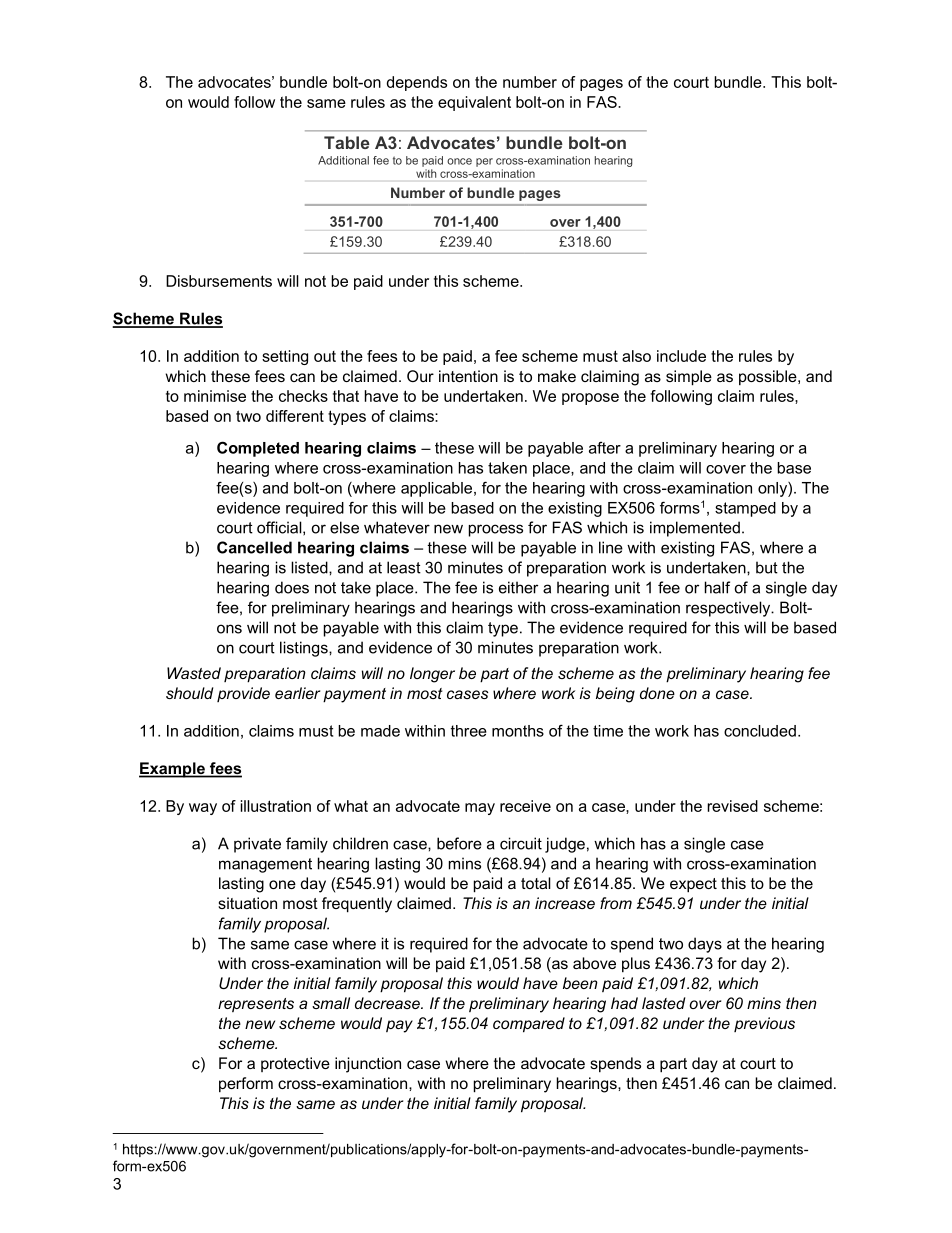 This document has width=952, height=1233. Describe the element at coordinates (256, 1005) in the document. I see `represents` at that location.
